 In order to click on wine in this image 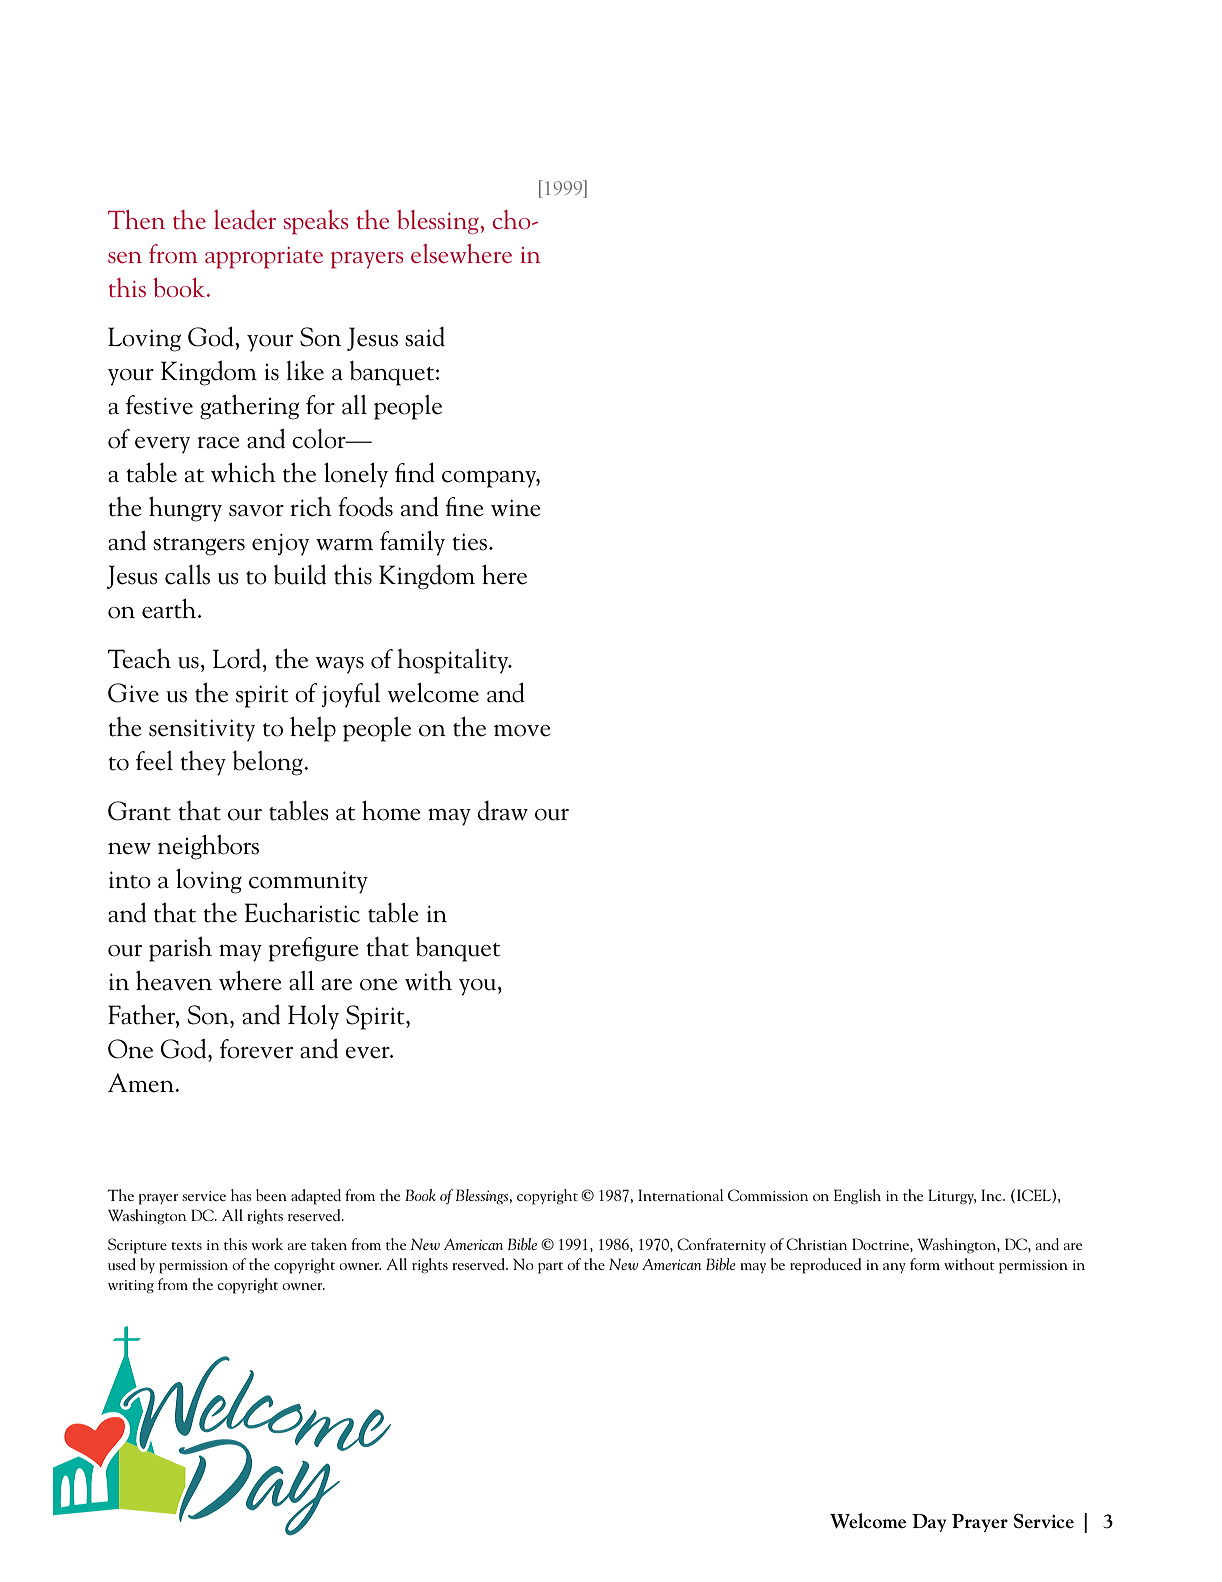, I will do `click(516, 508)`.
